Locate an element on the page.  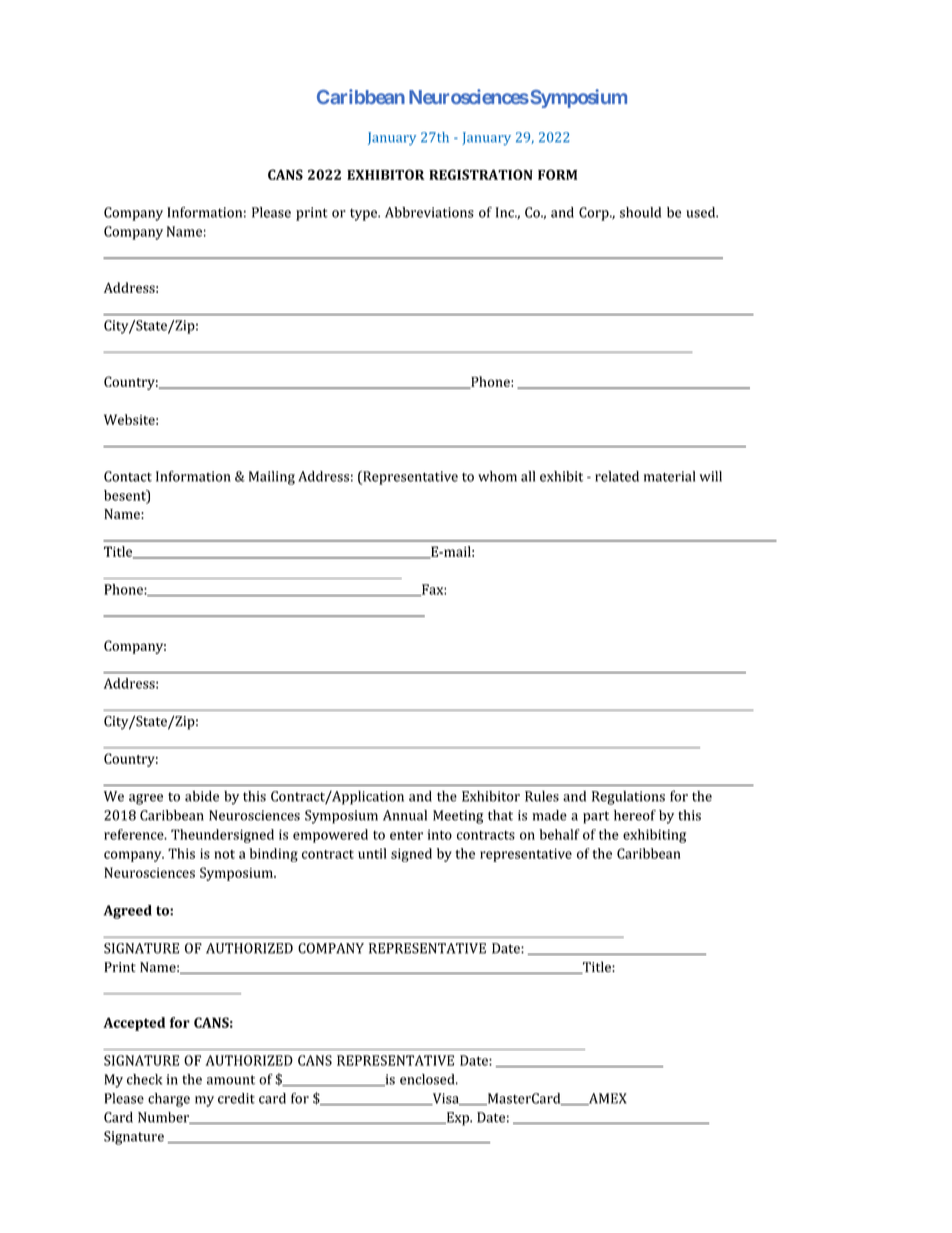
related is located at coordinates (617, 476).
